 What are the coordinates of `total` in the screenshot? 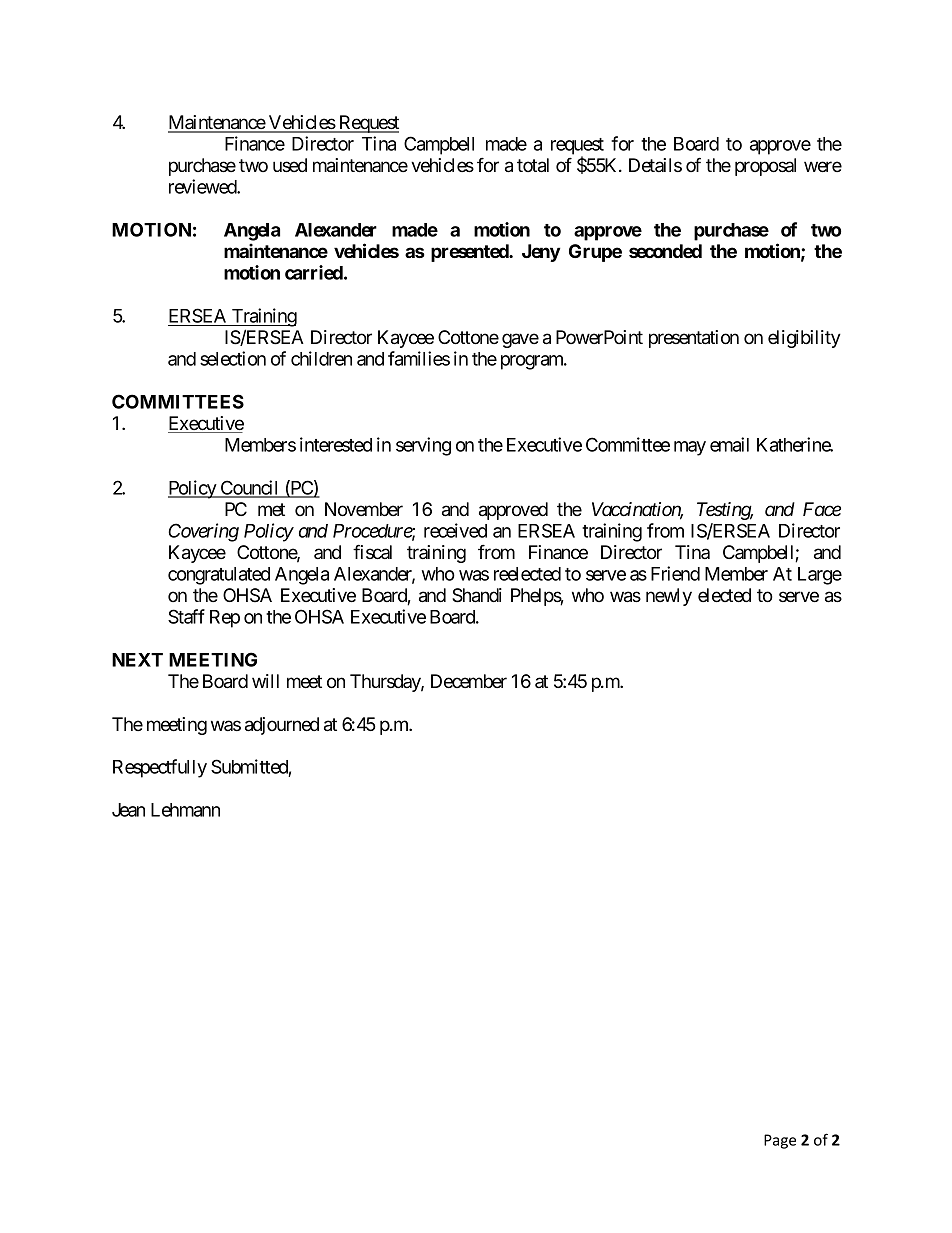 It's located at (533, 165).
